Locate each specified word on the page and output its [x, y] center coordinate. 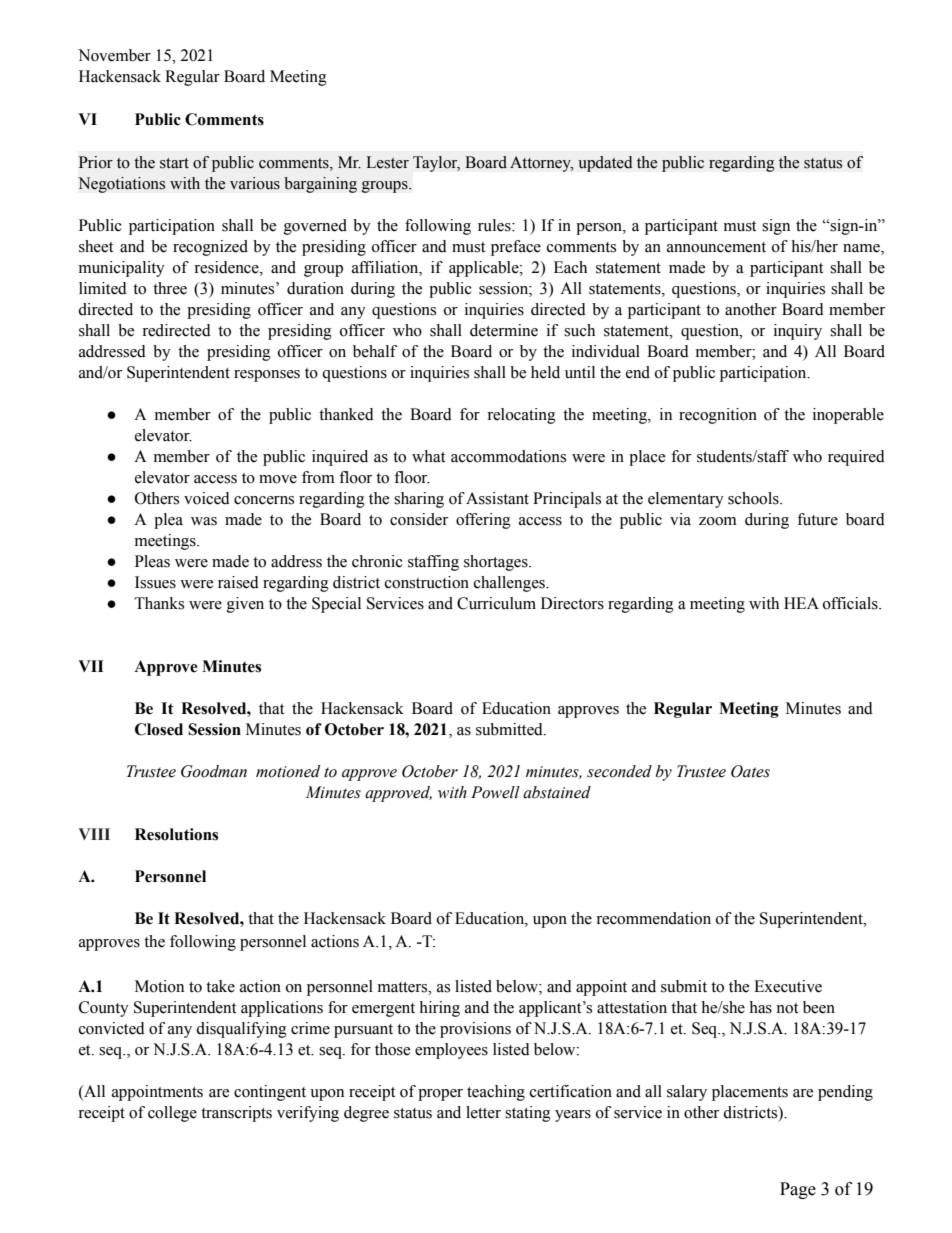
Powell [495, 792]
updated [605, 164]
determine [504, 330]
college [172, 1114]
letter [483, 1112]
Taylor [436, 164]
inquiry [798, 332]
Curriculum [496, 603]
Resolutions [176, 834]
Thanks [159, 603]
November [114, 55]
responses [267, 376]
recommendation [653, 918]
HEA [801, 603]
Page [798, 1190]
